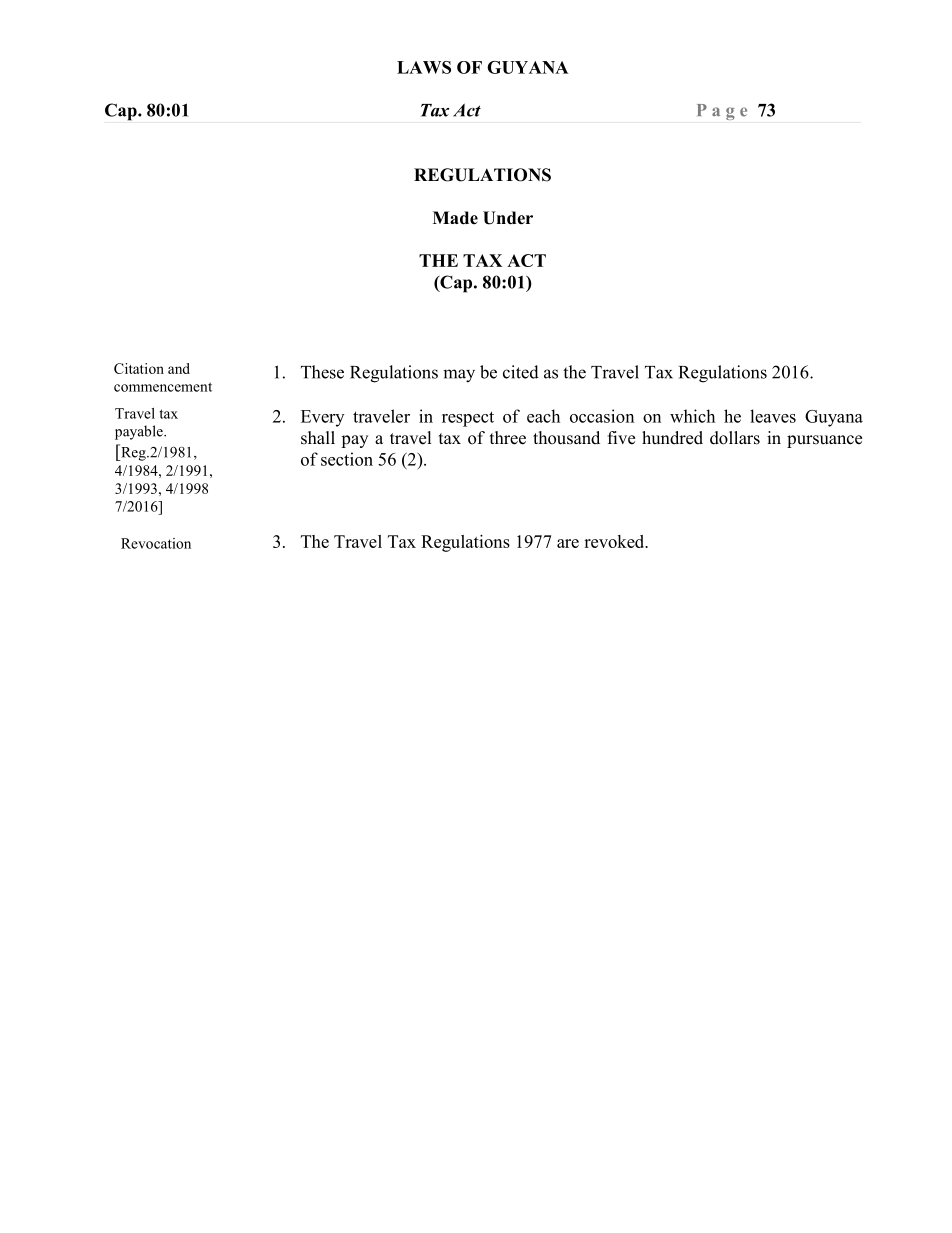 The width and height of the image is (952, 1233). What do you see at coordinates (156, 543) in the image?
I see `Revocation` at bounding box center [156, 543].
